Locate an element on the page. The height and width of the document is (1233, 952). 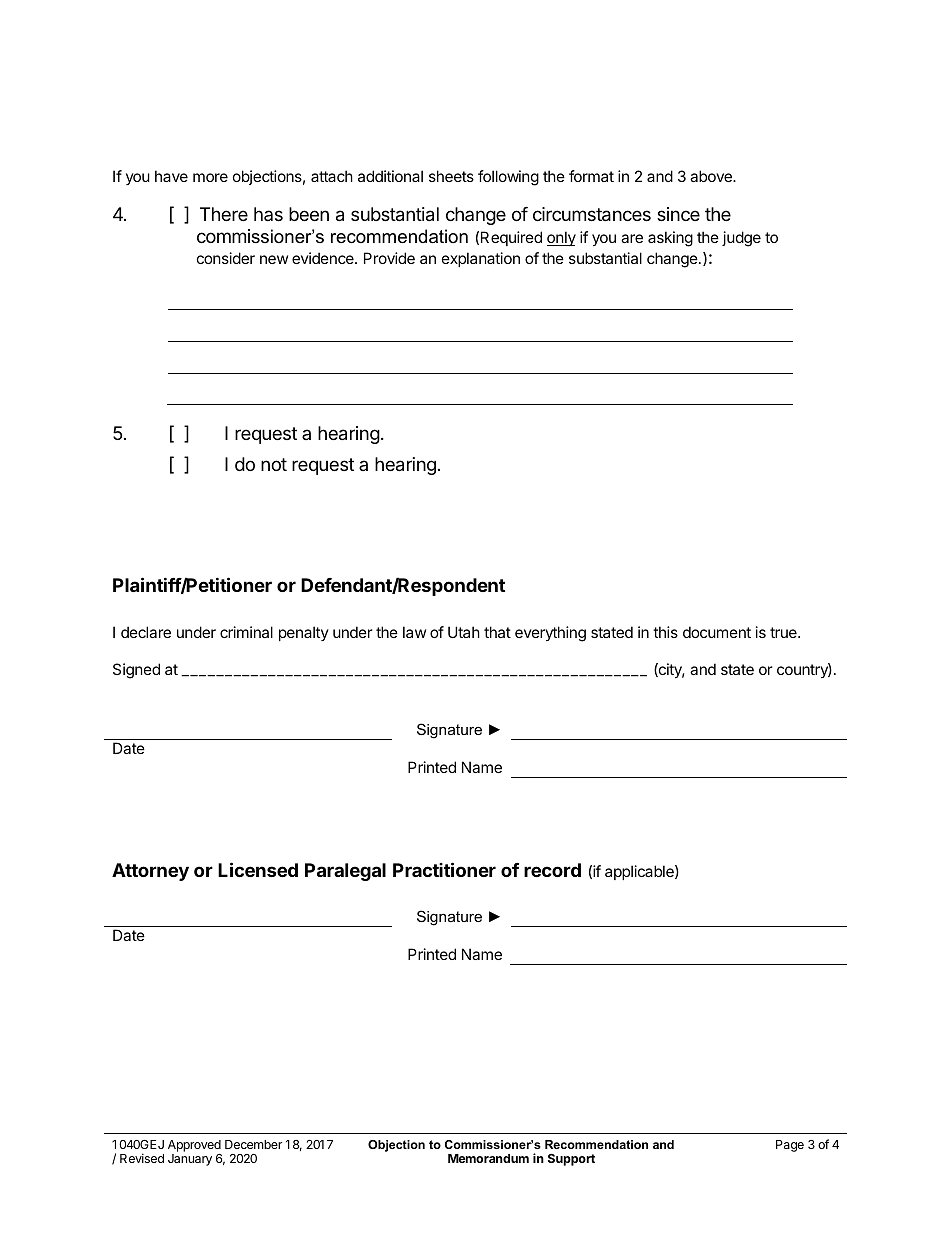
this is located at coordinates (665, 632).
